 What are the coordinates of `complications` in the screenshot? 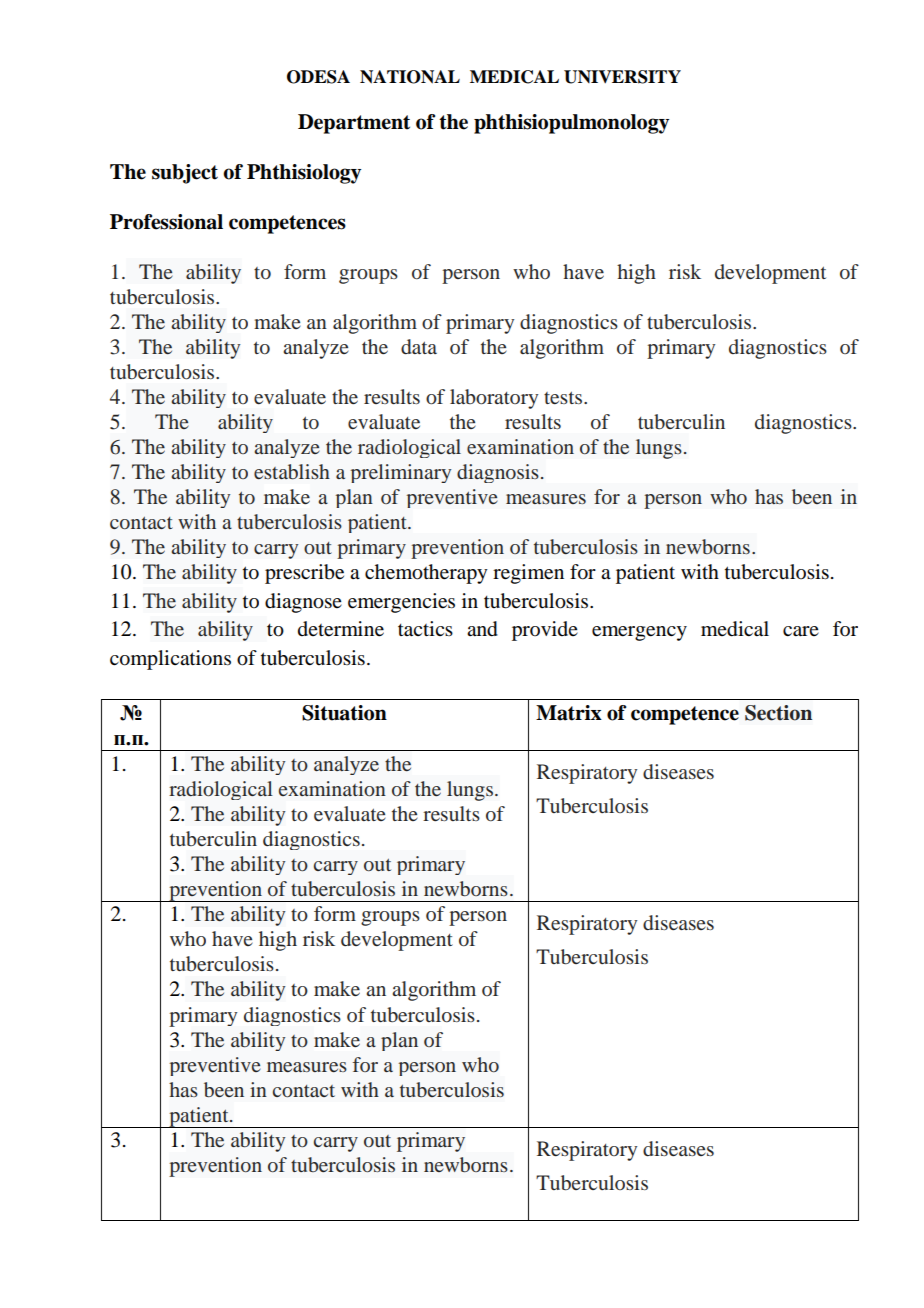 It's located at (170, 660).
